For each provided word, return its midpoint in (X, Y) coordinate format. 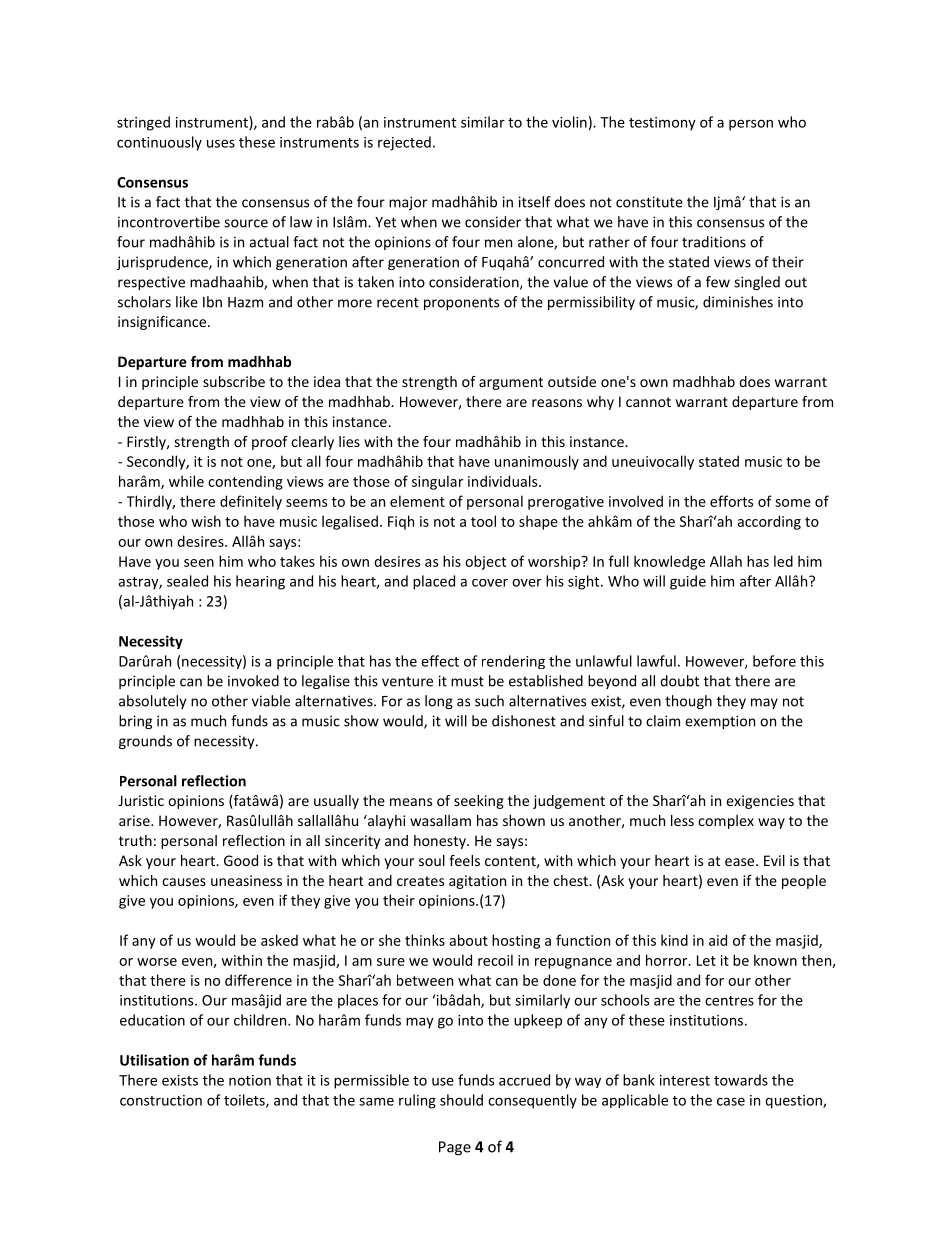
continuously (159, 143)
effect (440, 661)
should (461, 1100)
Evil (774, 860)
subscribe (234, 381)
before (774, 661)
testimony (662, 124)
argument (511, 383)
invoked (253, 681)
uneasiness (246, 880)
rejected (404, 143)
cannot (648, 402)
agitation (477, 882)
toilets (245, 1101)
